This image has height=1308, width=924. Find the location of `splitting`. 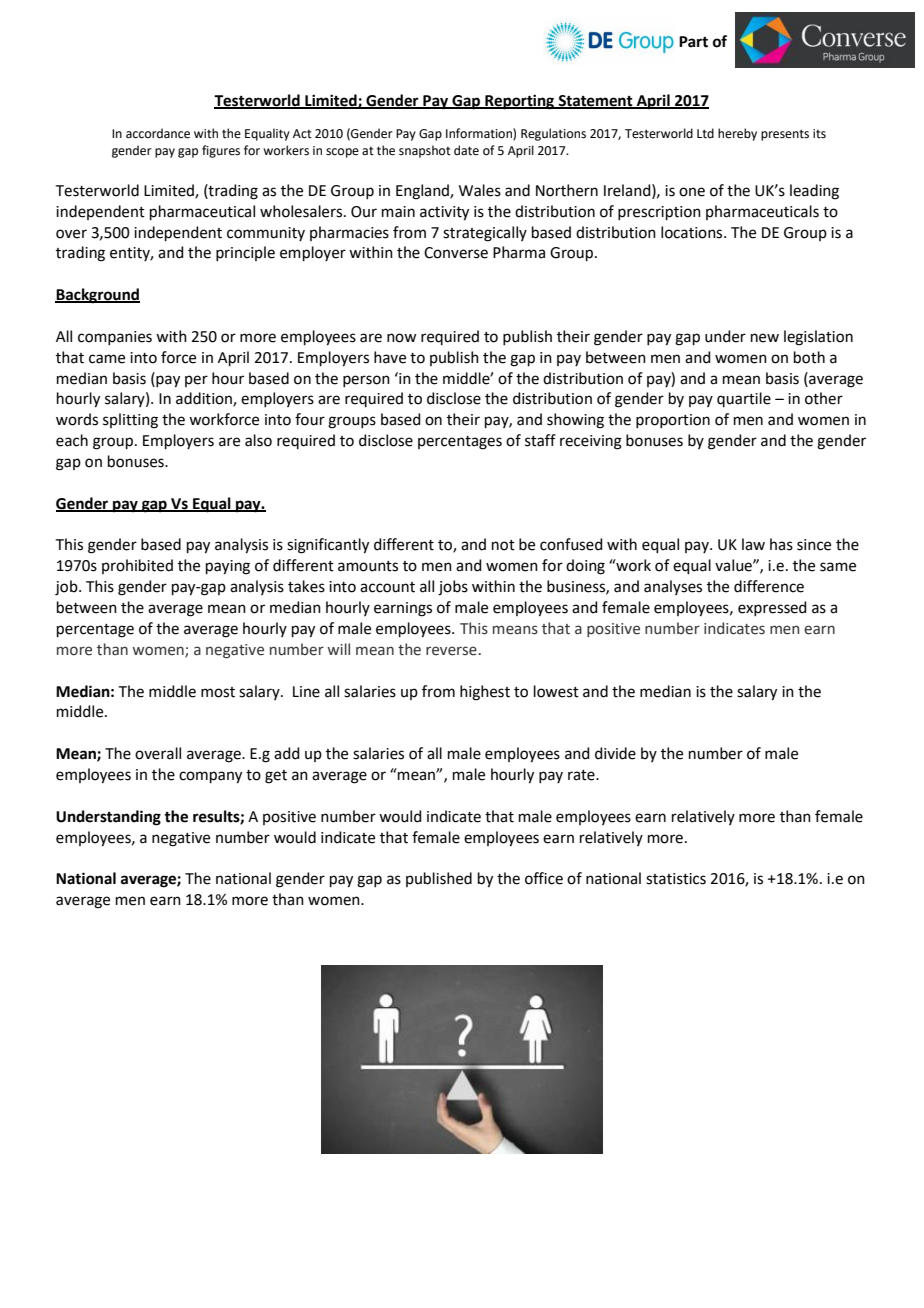

splitting is located at coordinates (130, 421).
